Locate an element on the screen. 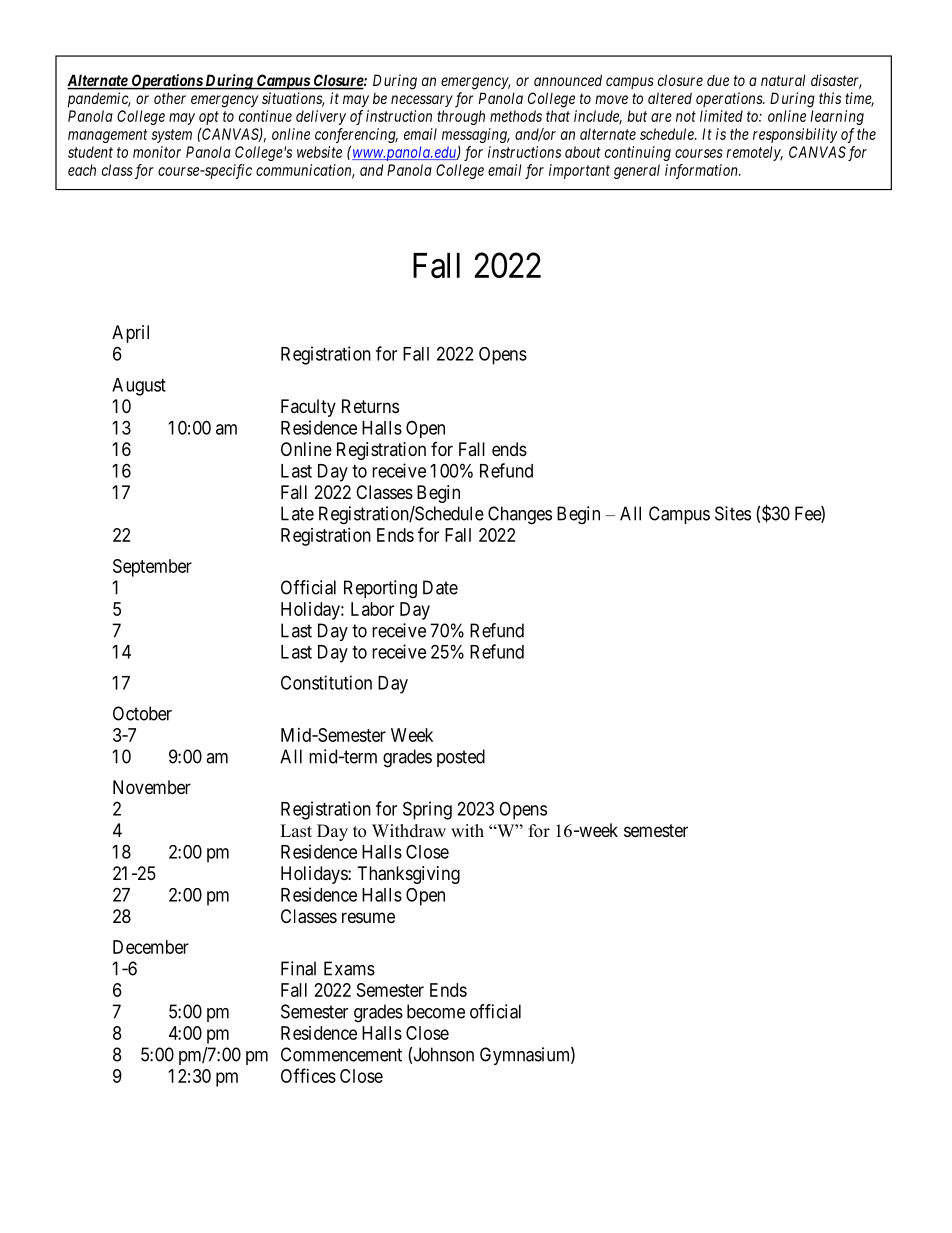 The image size is (952, 1233). September is located at coordinates (152, 568).
